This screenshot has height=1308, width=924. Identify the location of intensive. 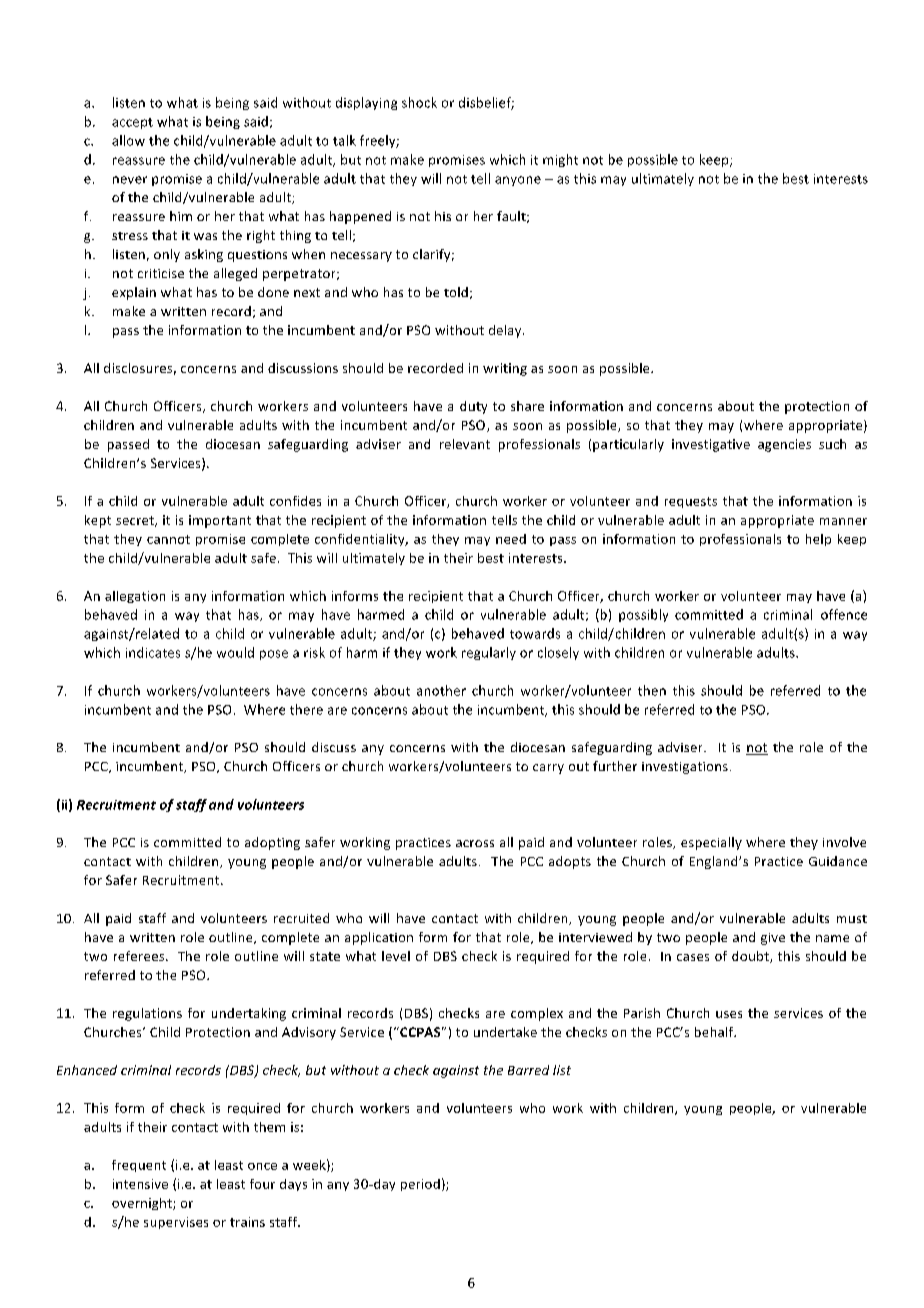
(140, 1184).
